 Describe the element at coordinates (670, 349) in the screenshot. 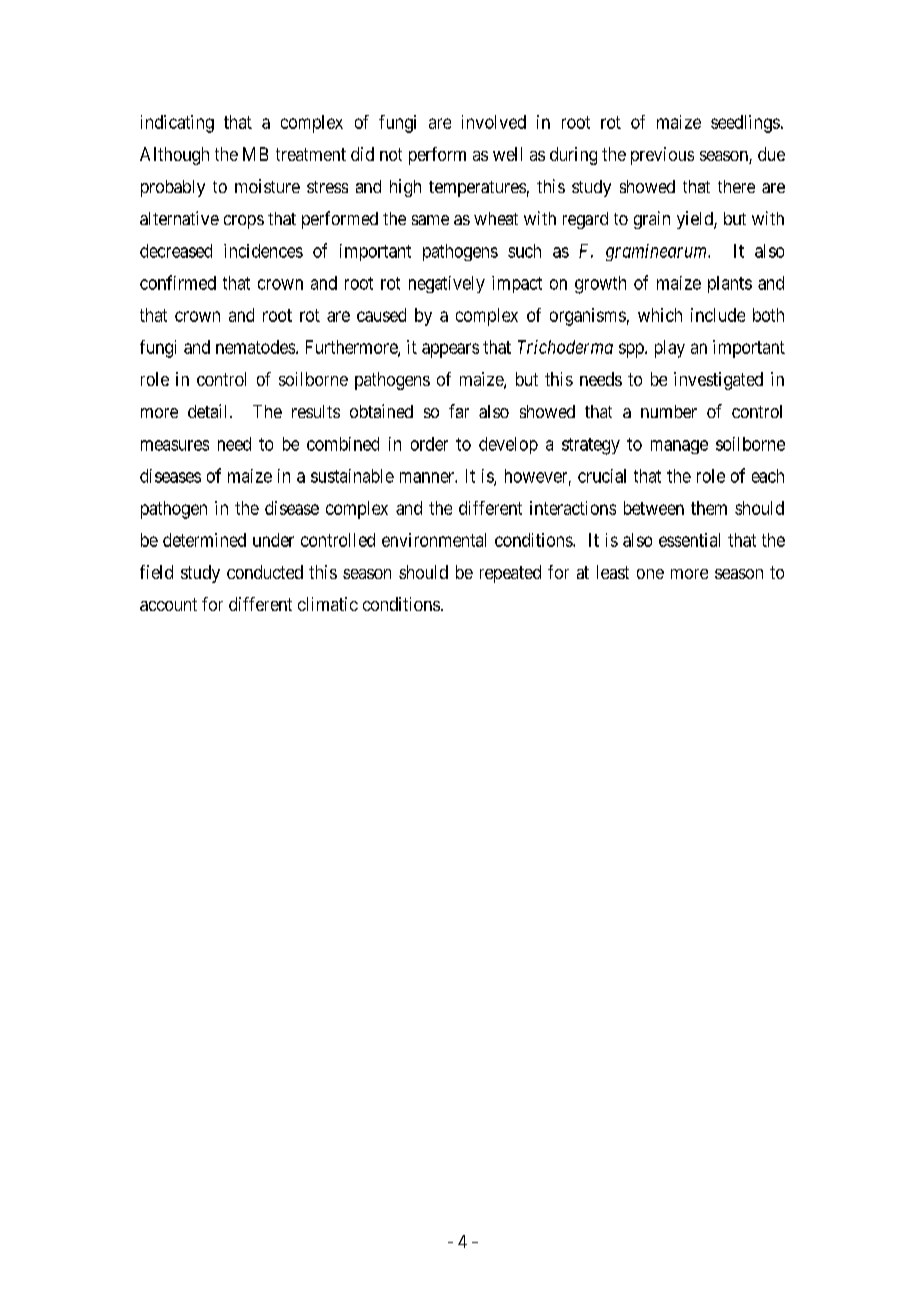

I see `play` at that location.
